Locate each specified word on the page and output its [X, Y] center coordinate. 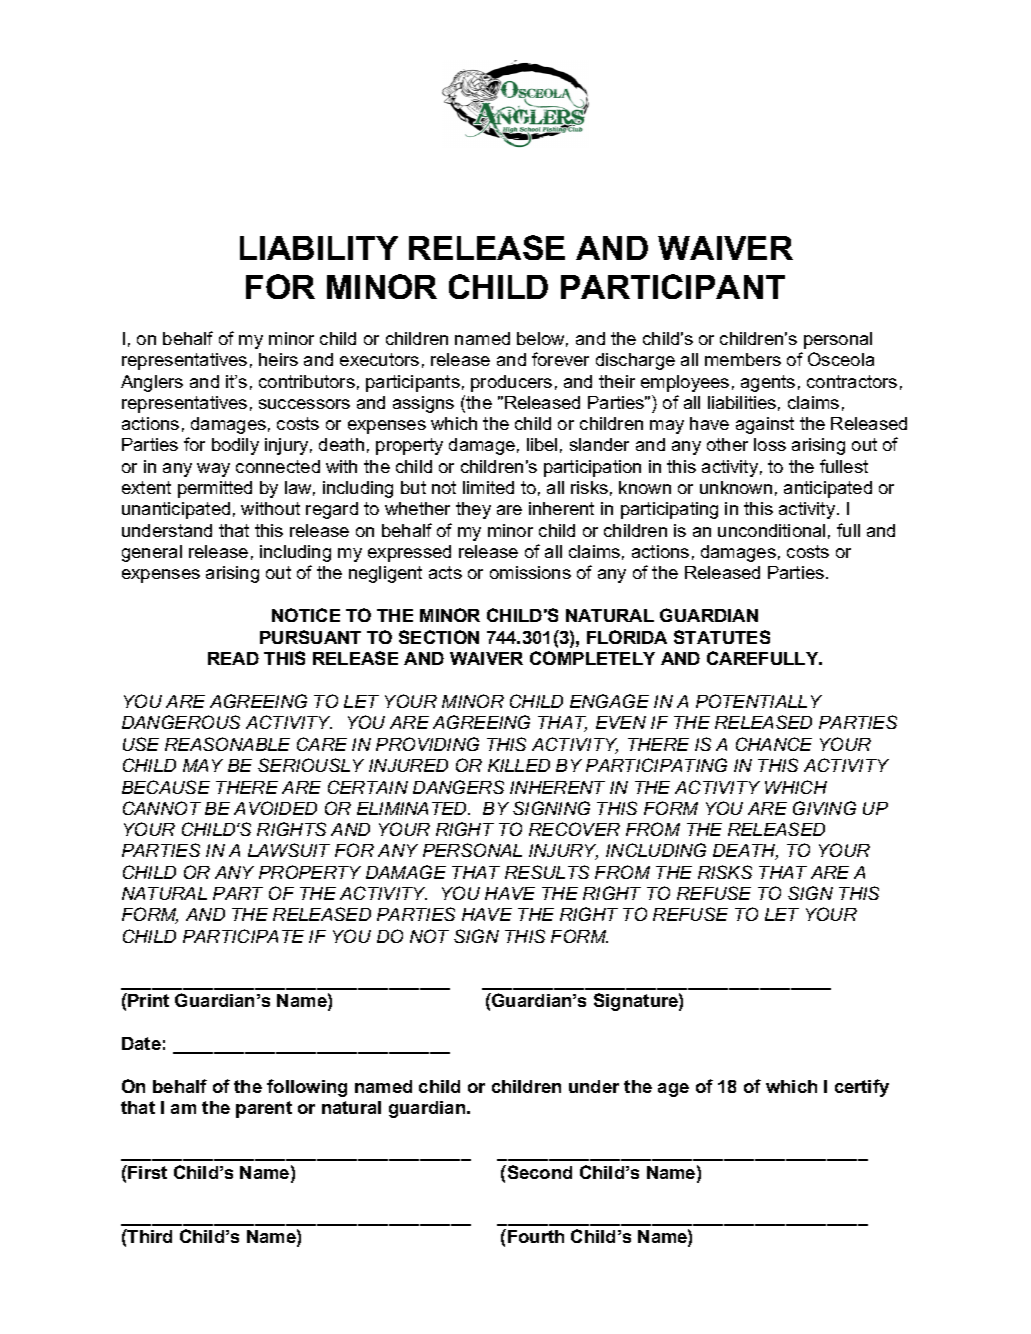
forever [560, 359]
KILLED [519, 765]
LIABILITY [319, 248]
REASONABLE [227, 744]
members [743, 359]
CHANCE [774, 744]
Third [149, 1236]
